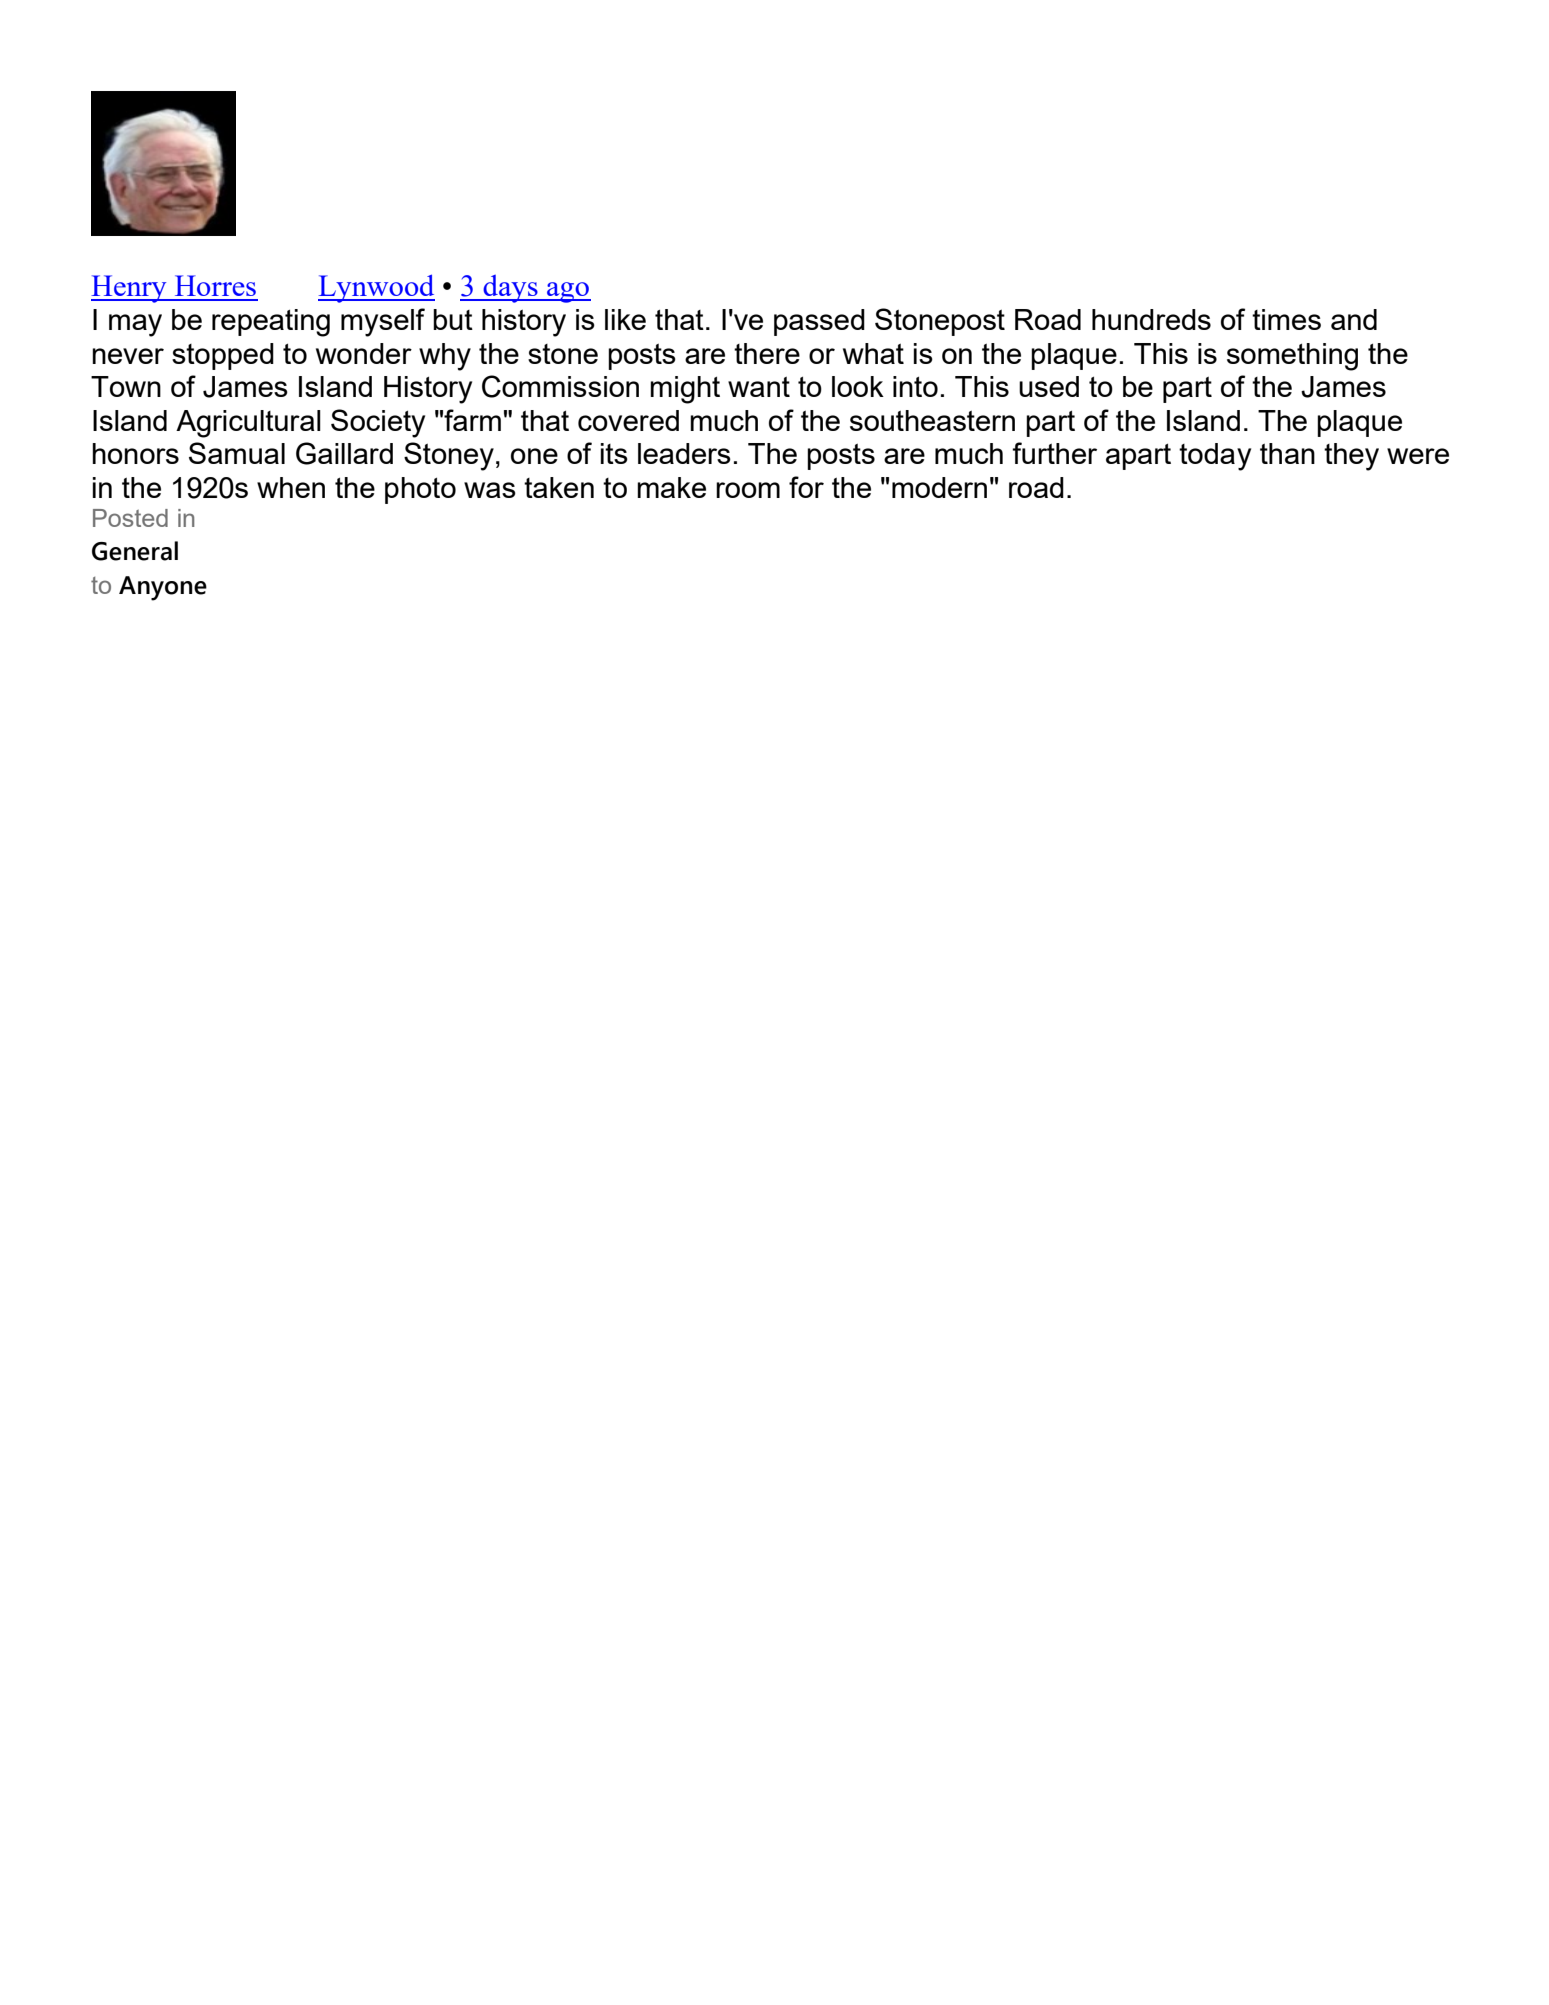 The width and height of the document is (1549, 2005). I want to click on room, so click(748, 490).
